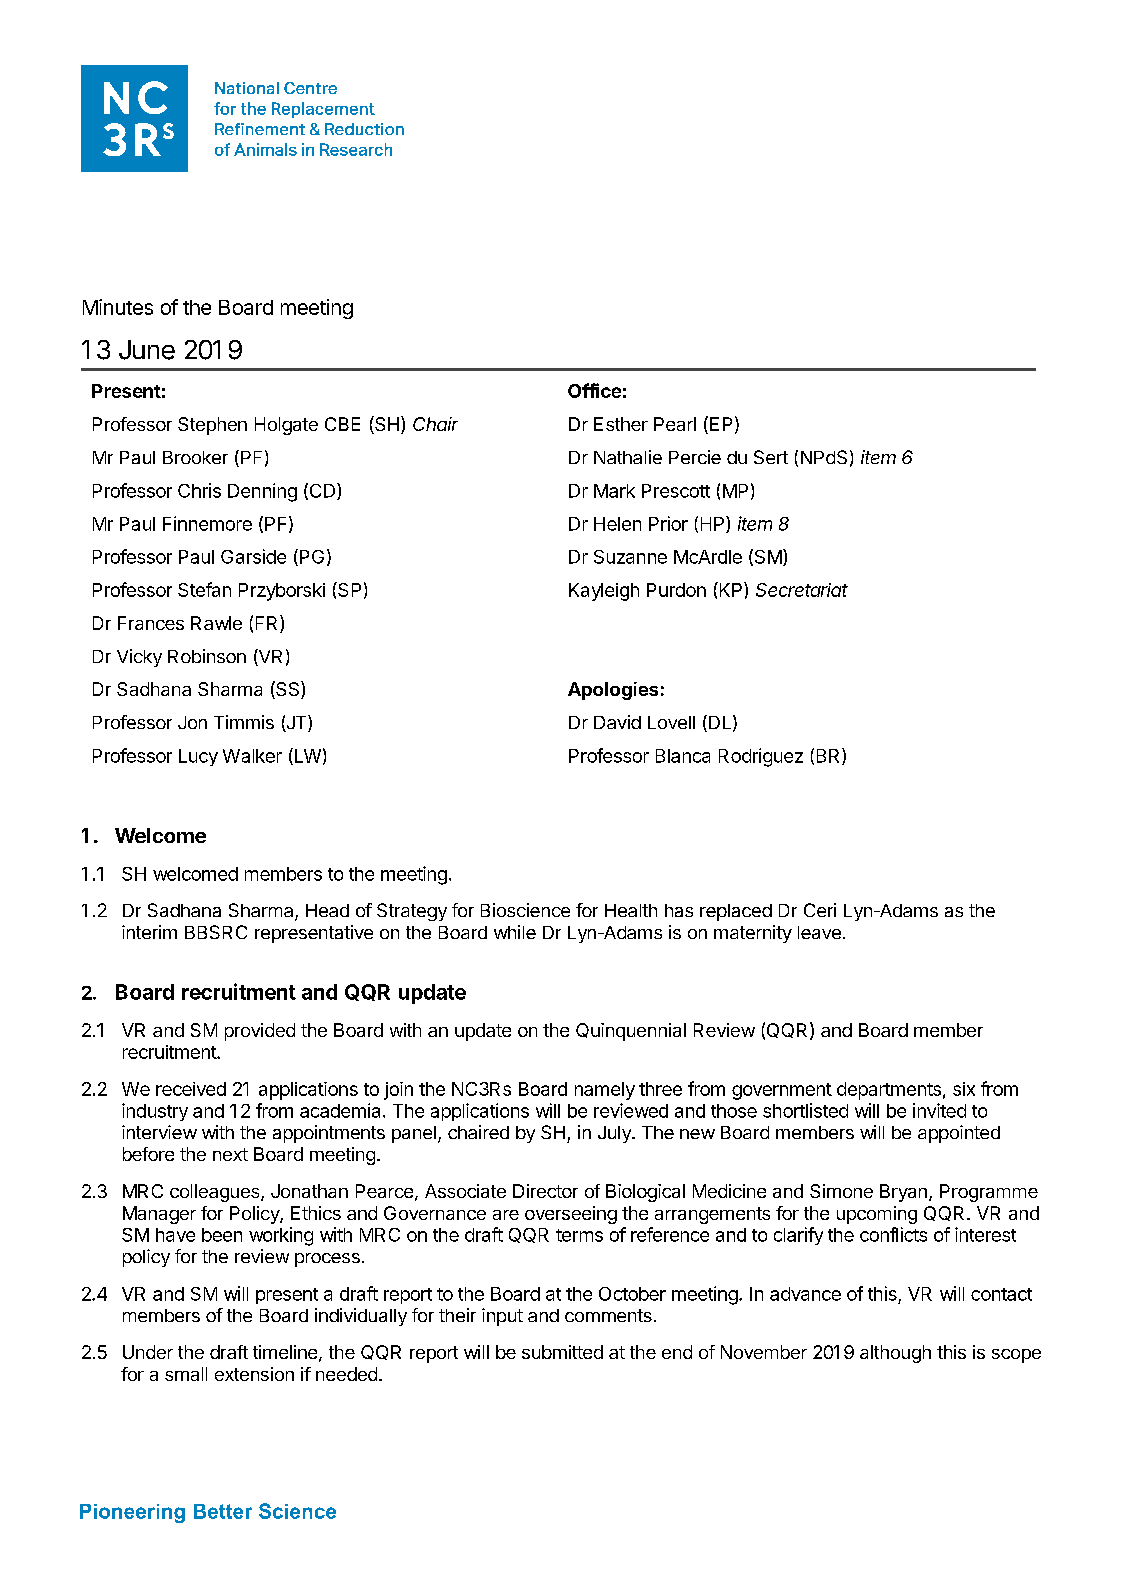  Describe the element at coordinates (147, 350) in the screenshot. I see `June` at that location.
